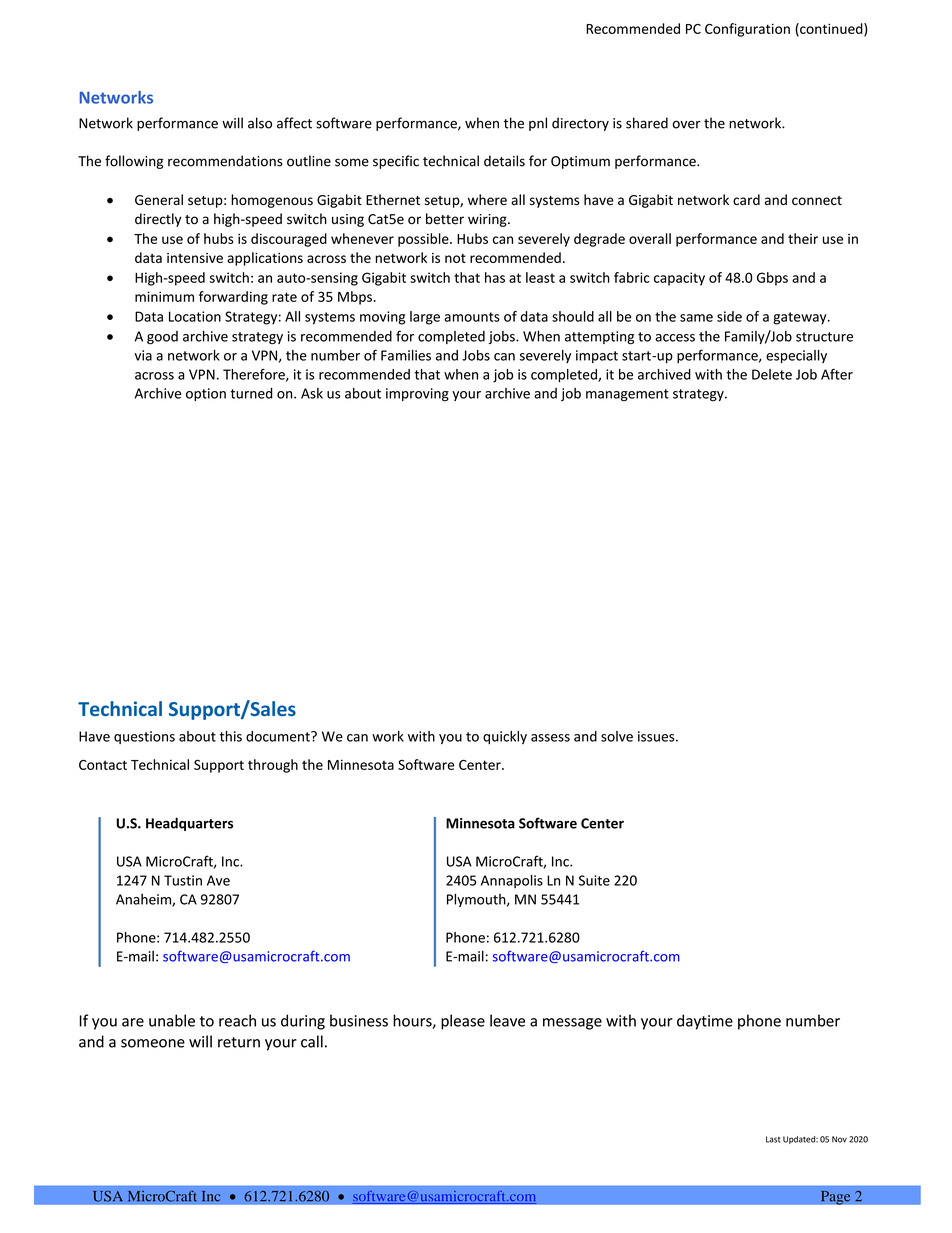 This screenshot has width=952, height=1233. I want to click on pnl, so click(538, 124).
